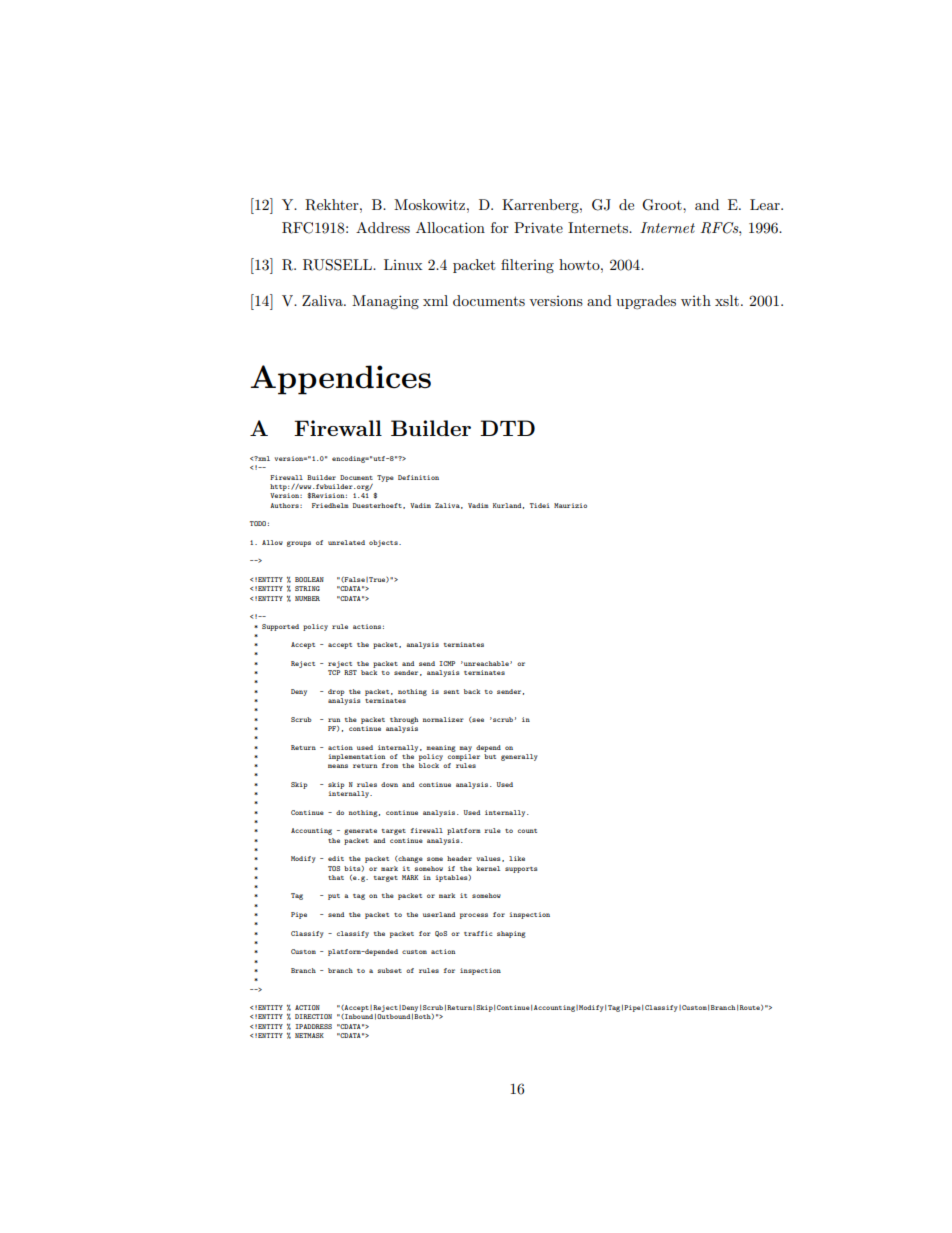 The image size is (952, 1233). I want to click on NUMBER, so click(307, 598).
